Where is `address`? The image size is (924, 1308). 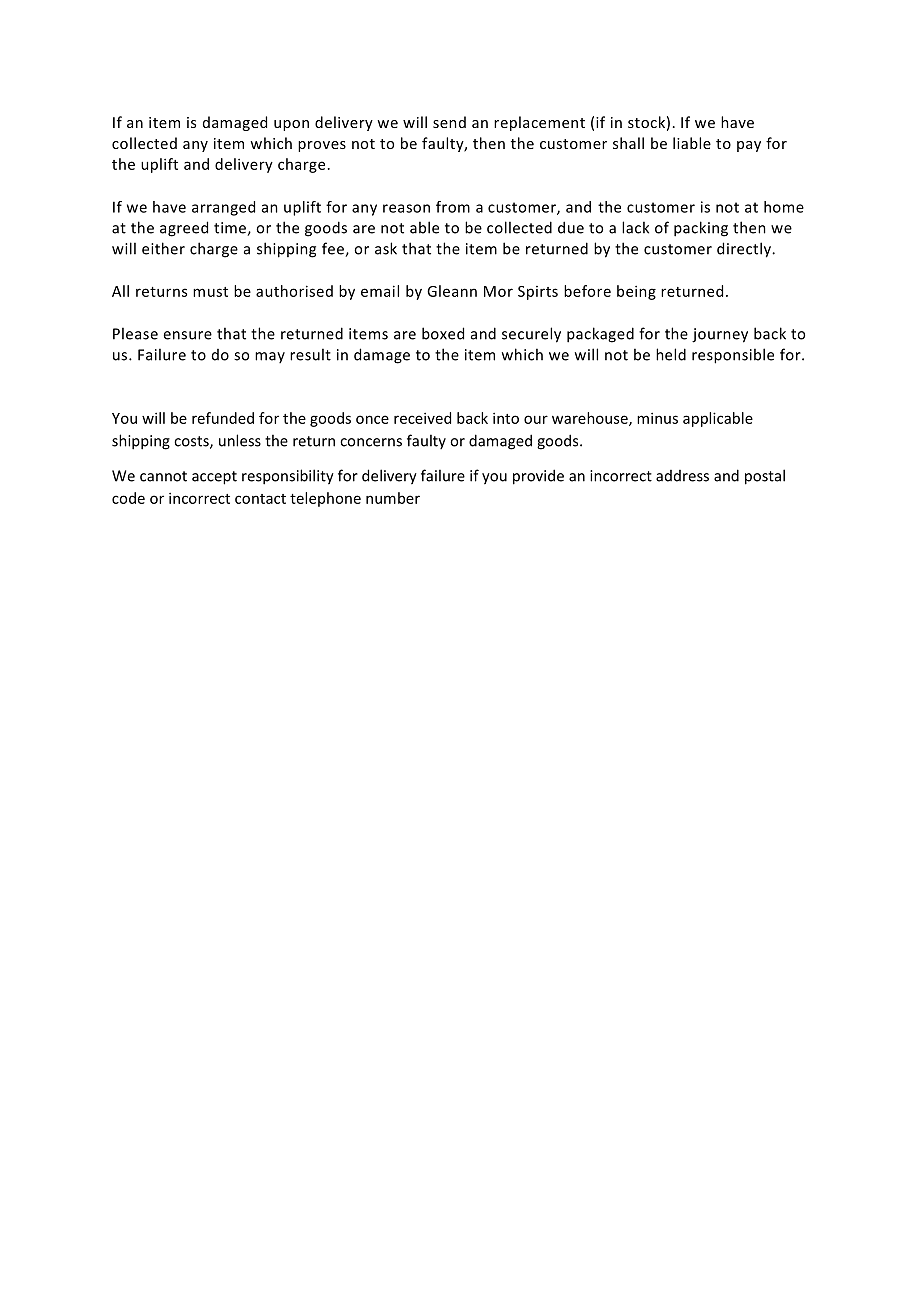 address is located at coordinates (682, 476).
